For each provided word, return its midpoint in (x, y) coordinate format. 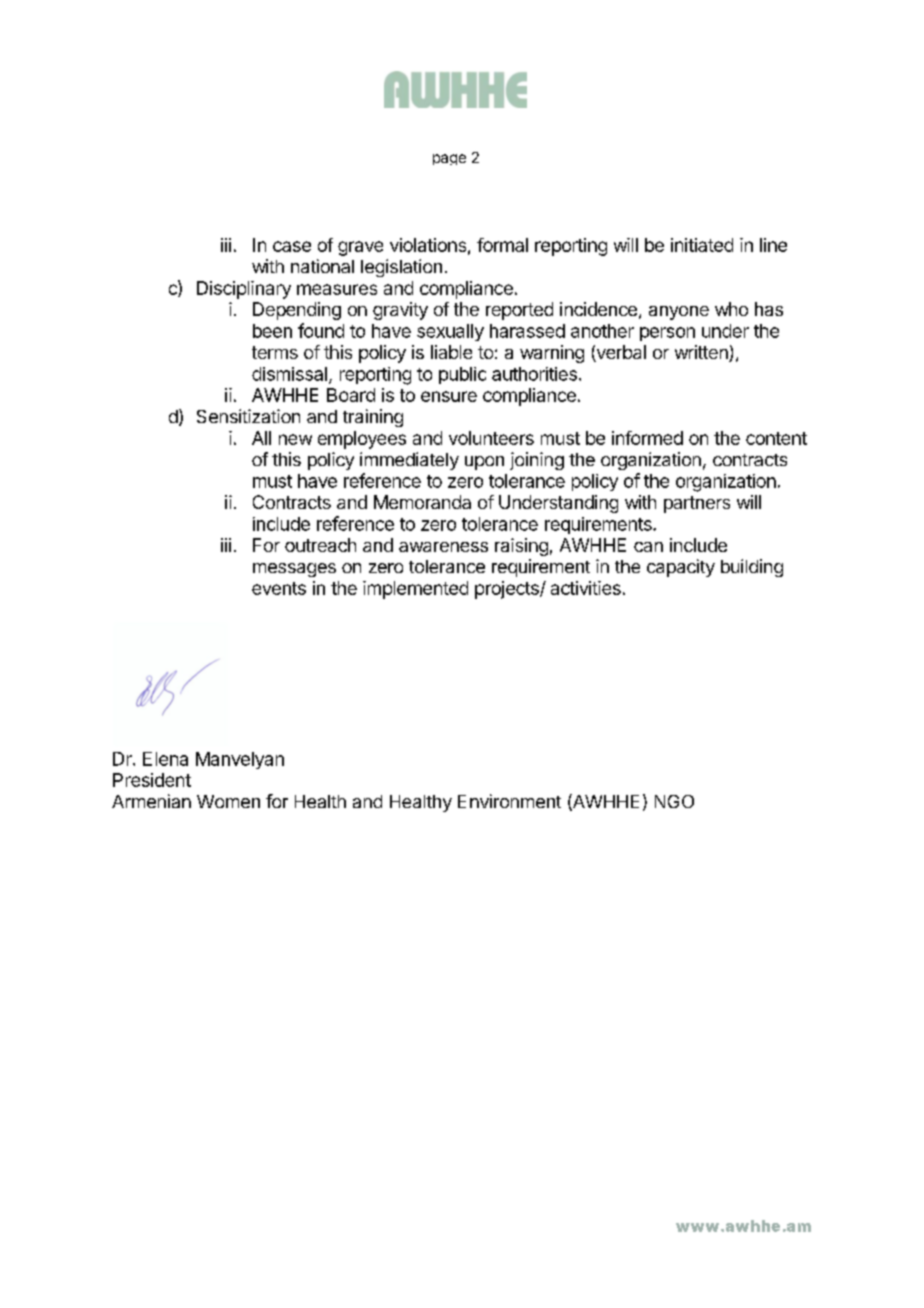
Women (228, 801)
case (292, 246)
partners (697, 504)
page (449, 159)
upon (484, 463)
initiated (702, 245)
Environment (509, 801)
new (295, 439)
